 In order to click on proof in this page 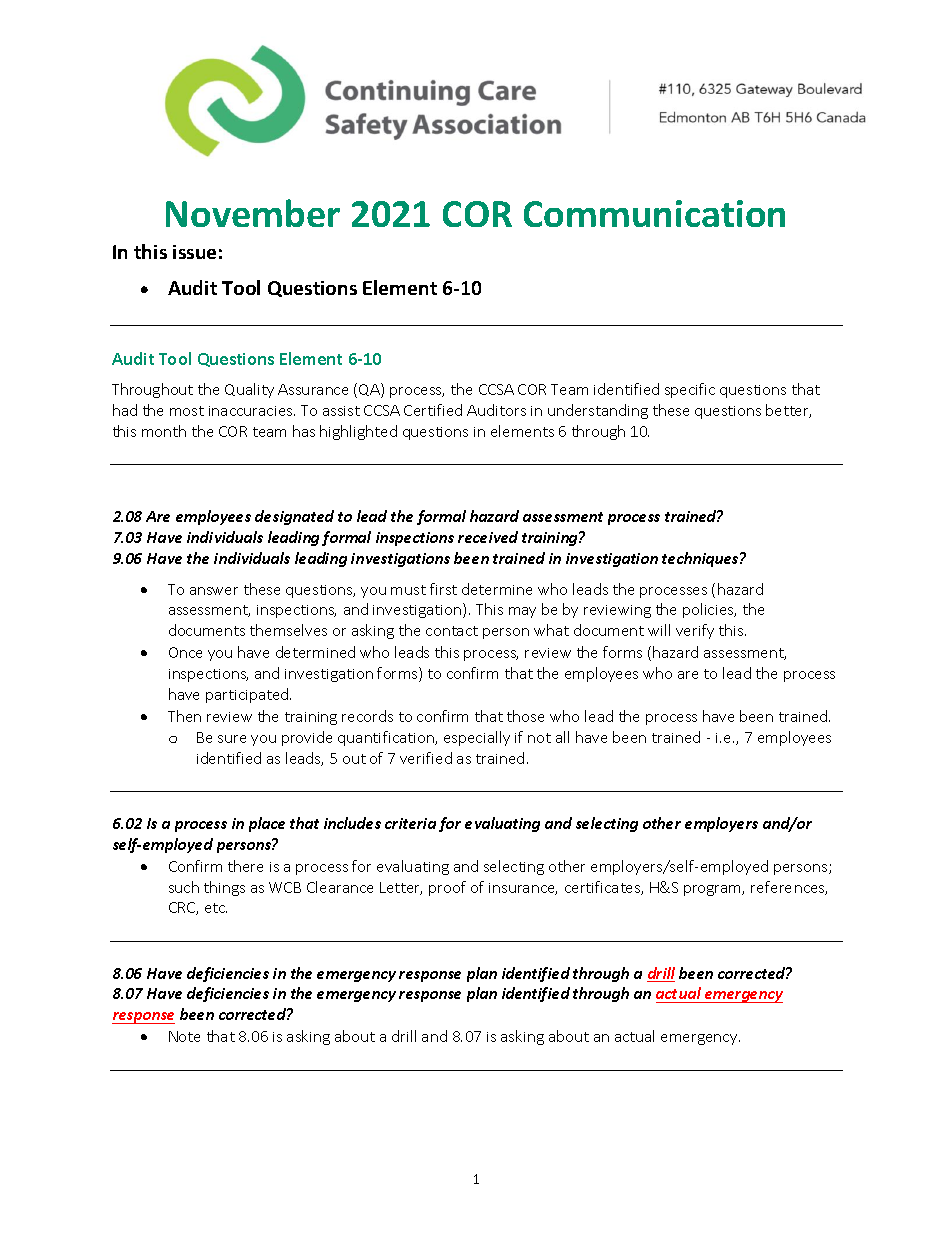, I will do `click(447, 888)`.
